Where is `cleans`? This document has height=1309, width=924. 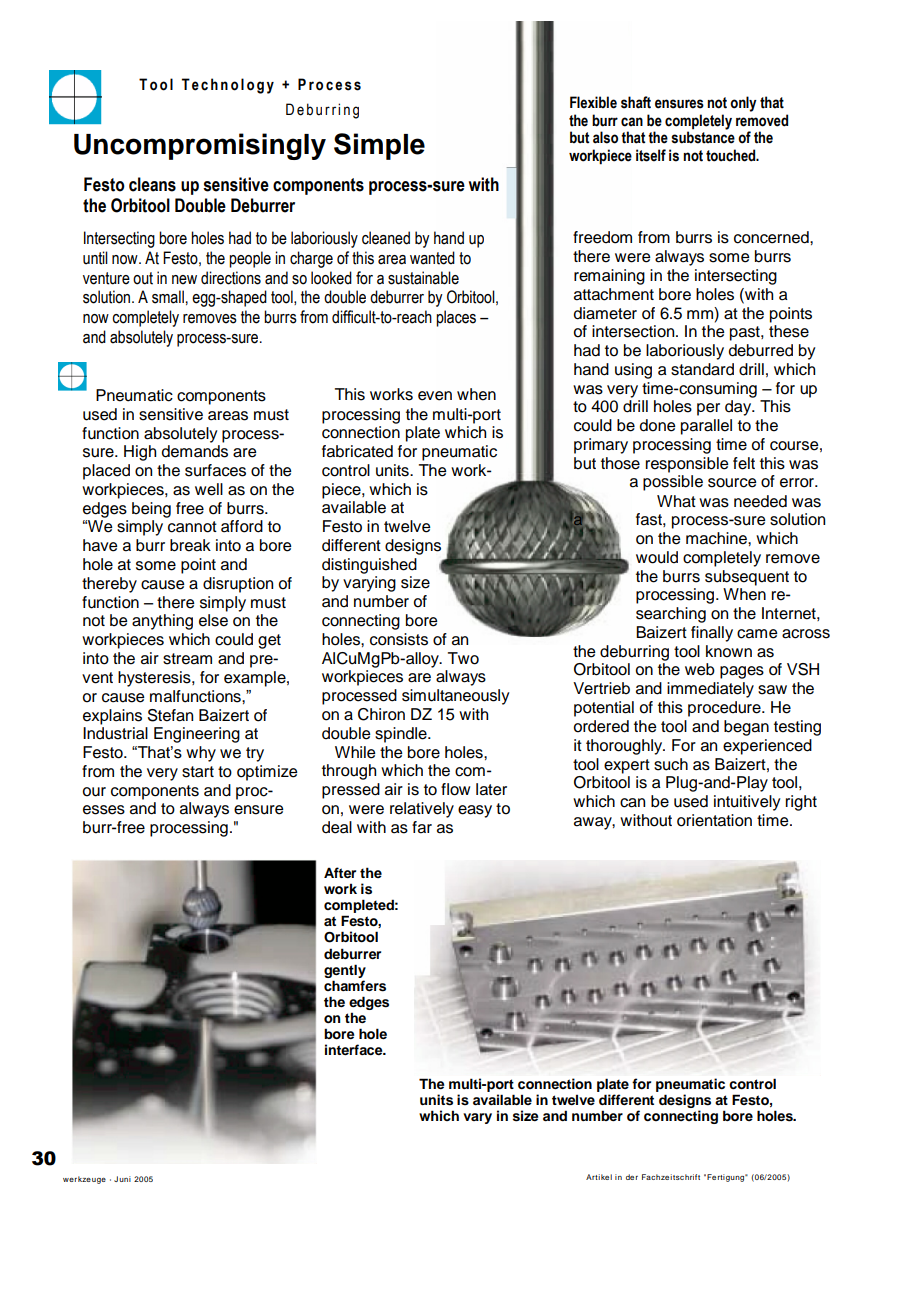
cleans is located at coordinates (152, 184).
